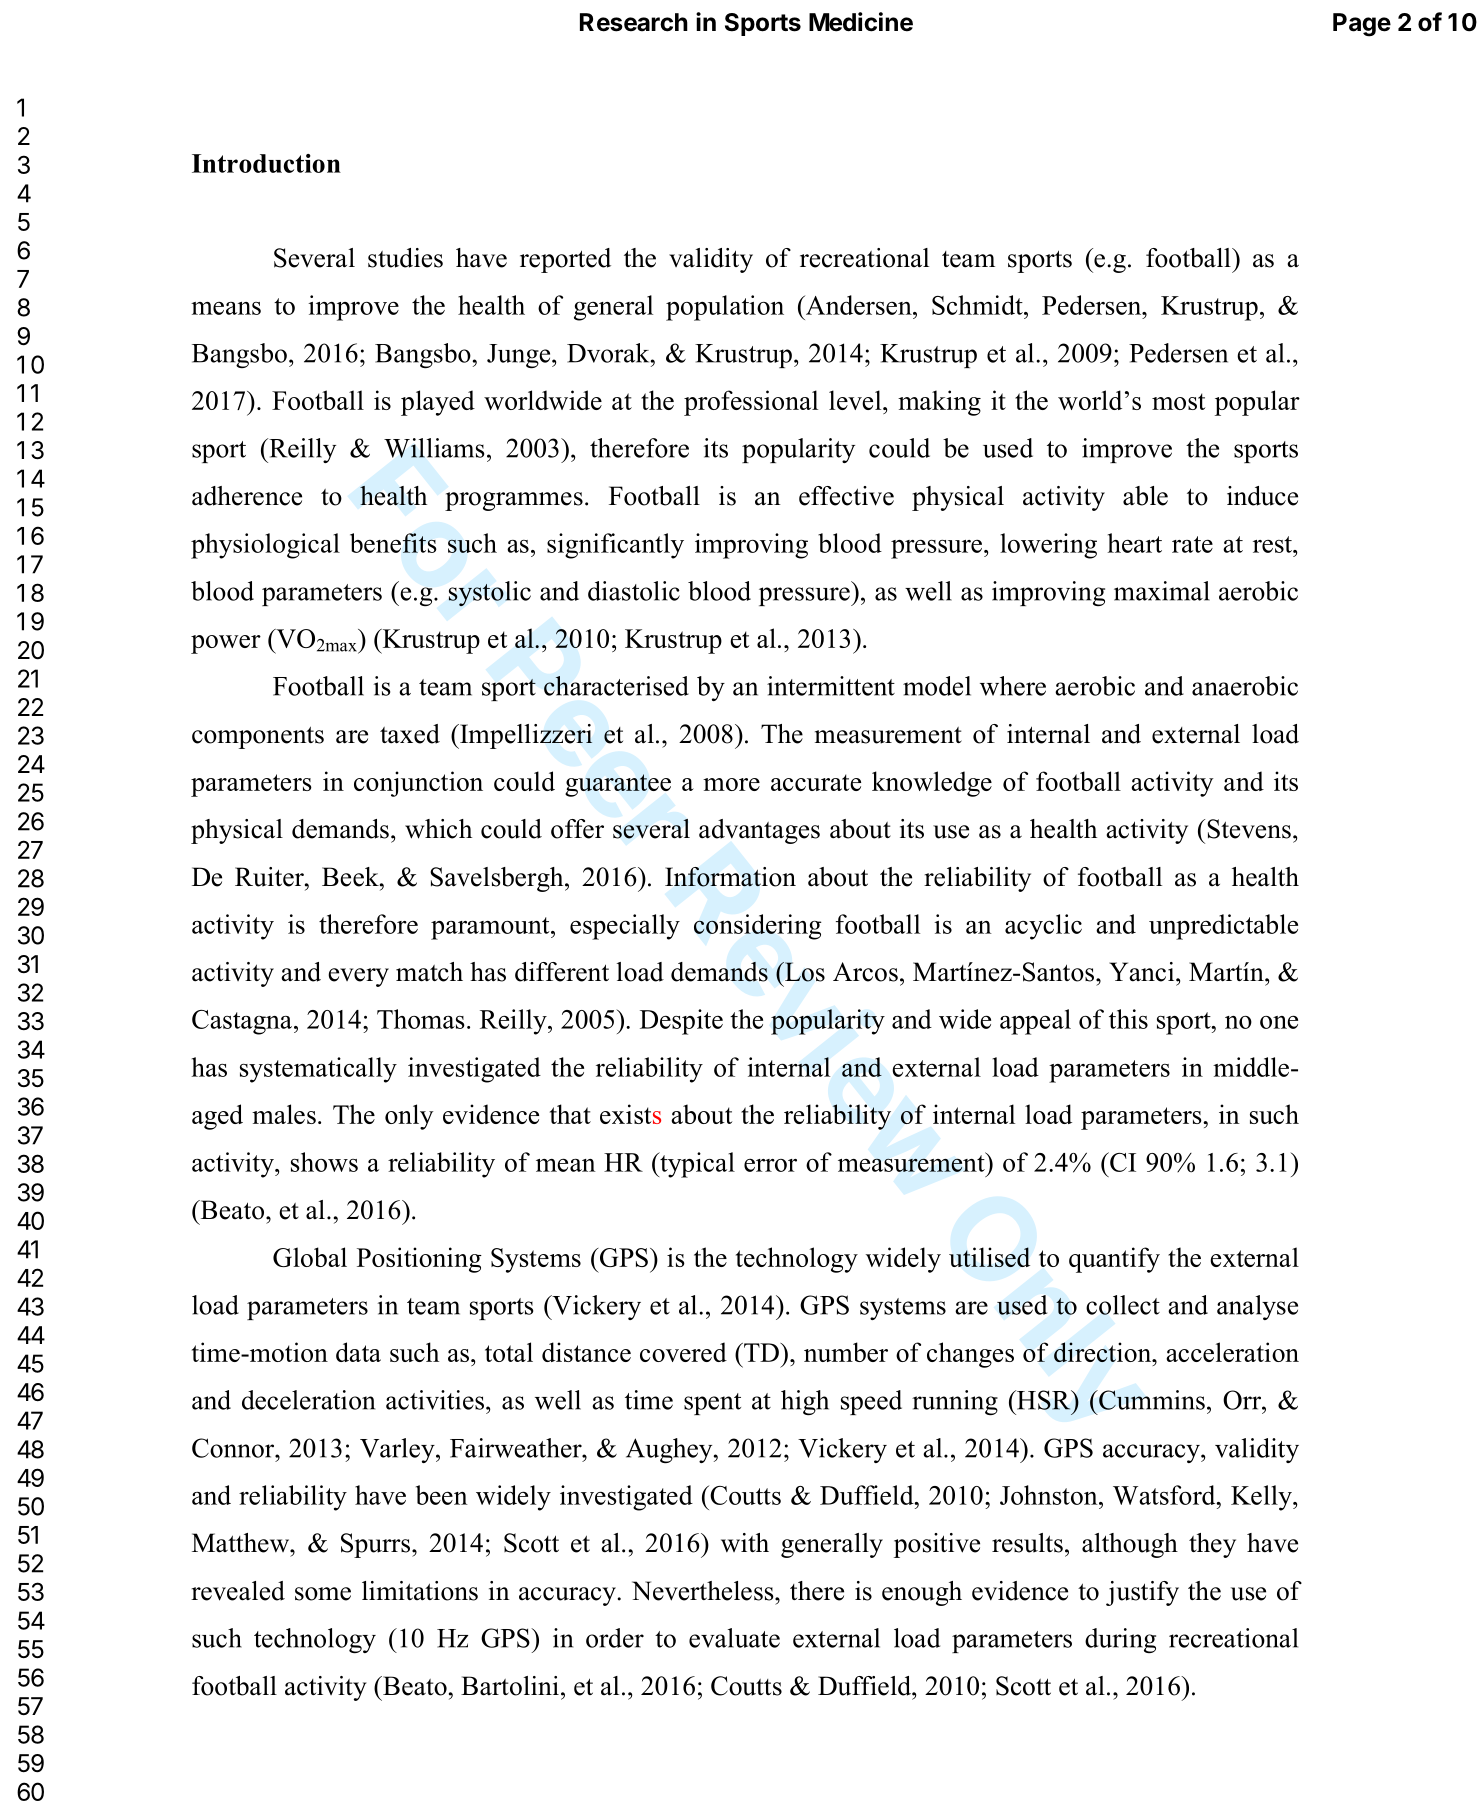 The height and width of the image is (1816, 1483). Describe the element at coordinates (831, 686) in the image. I see `intermittent` at that location.
